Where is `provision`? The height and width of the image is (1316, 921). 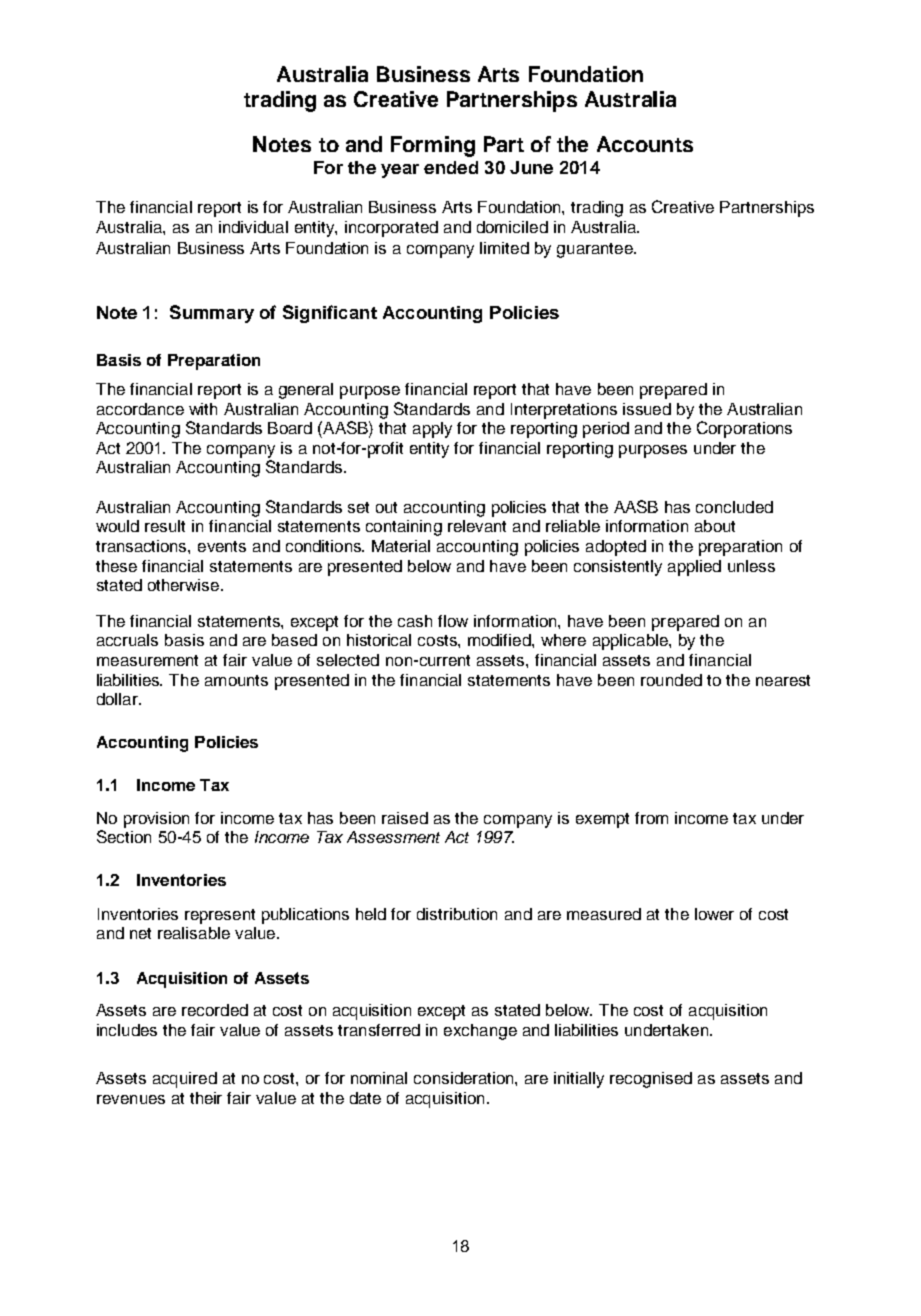 provision is located at coordinates (156, 820).
